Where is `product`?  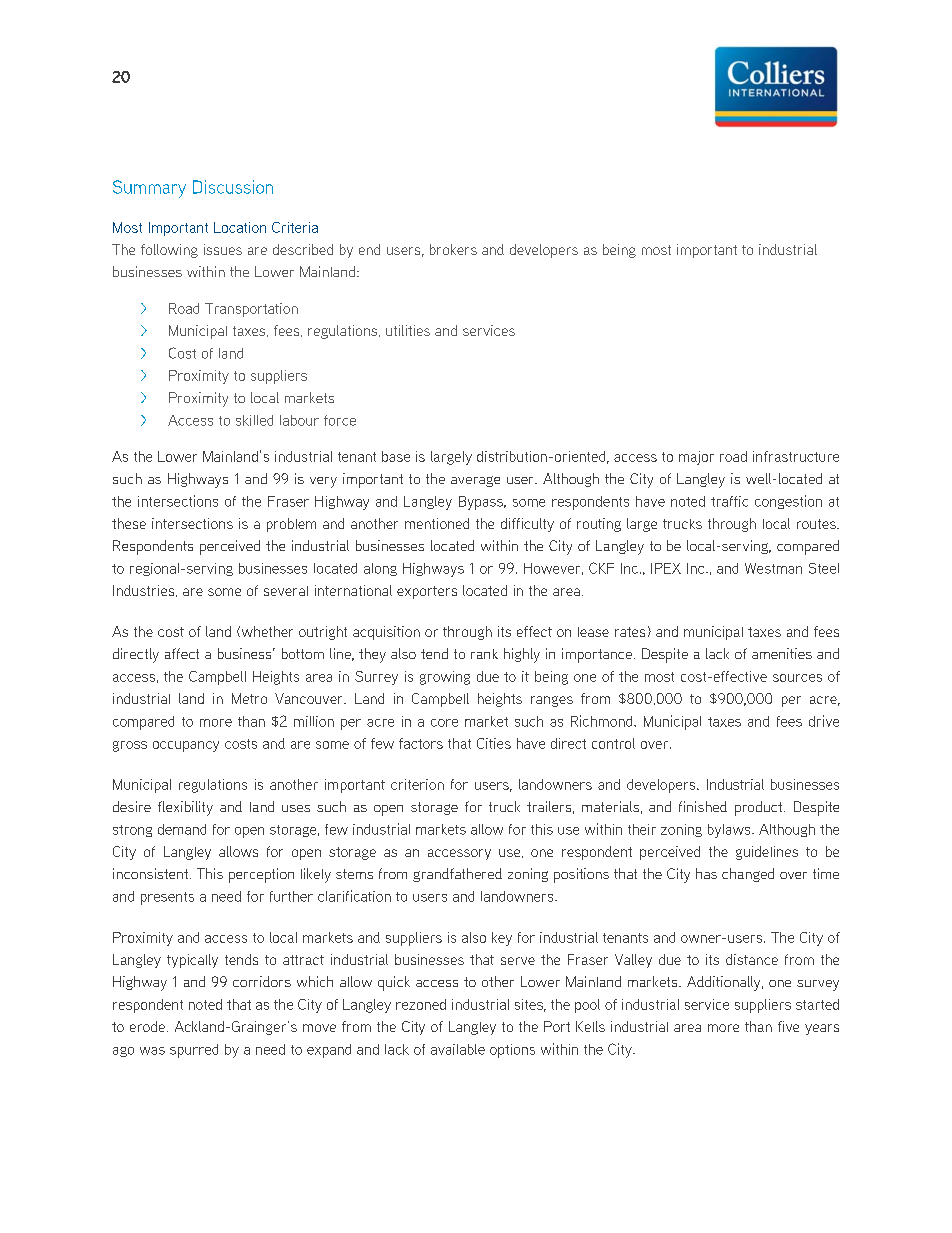
product is located at coordinates (758, 808).
